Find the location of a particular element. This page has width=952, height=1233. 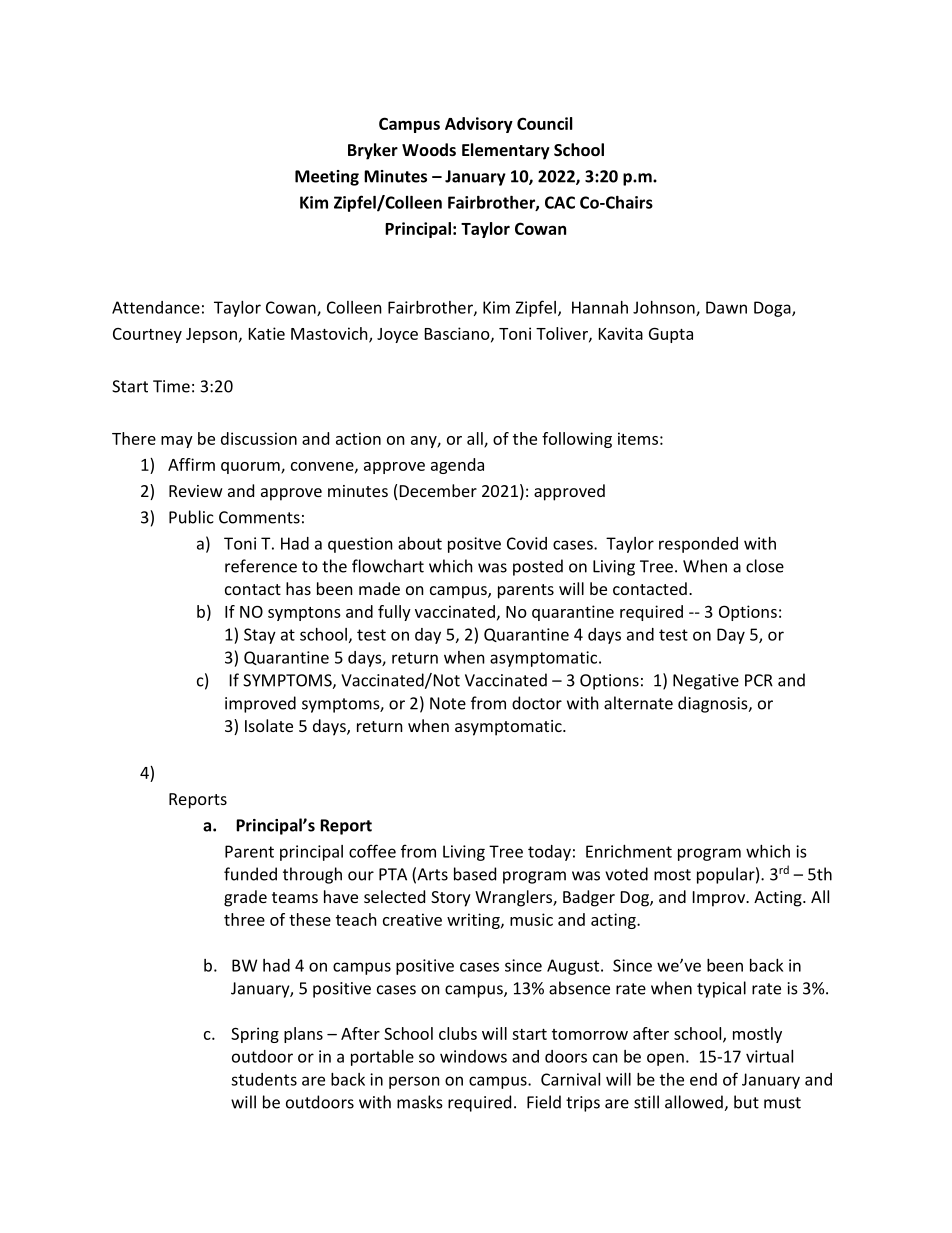

students is located at coordinates (264, 1079).
